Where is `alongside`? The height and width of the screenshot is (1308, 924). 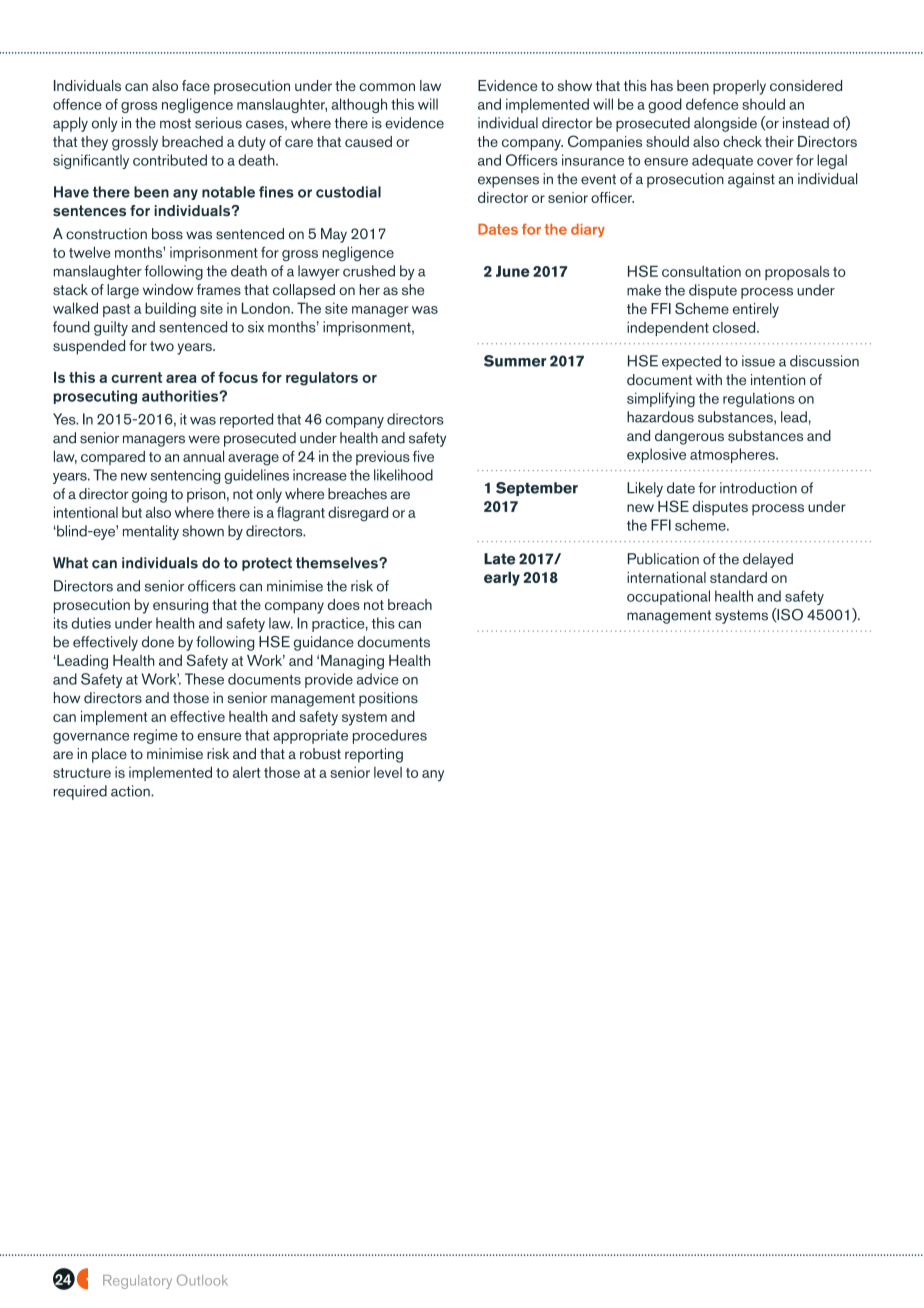 alongside is located at coordinates (725, 124).
